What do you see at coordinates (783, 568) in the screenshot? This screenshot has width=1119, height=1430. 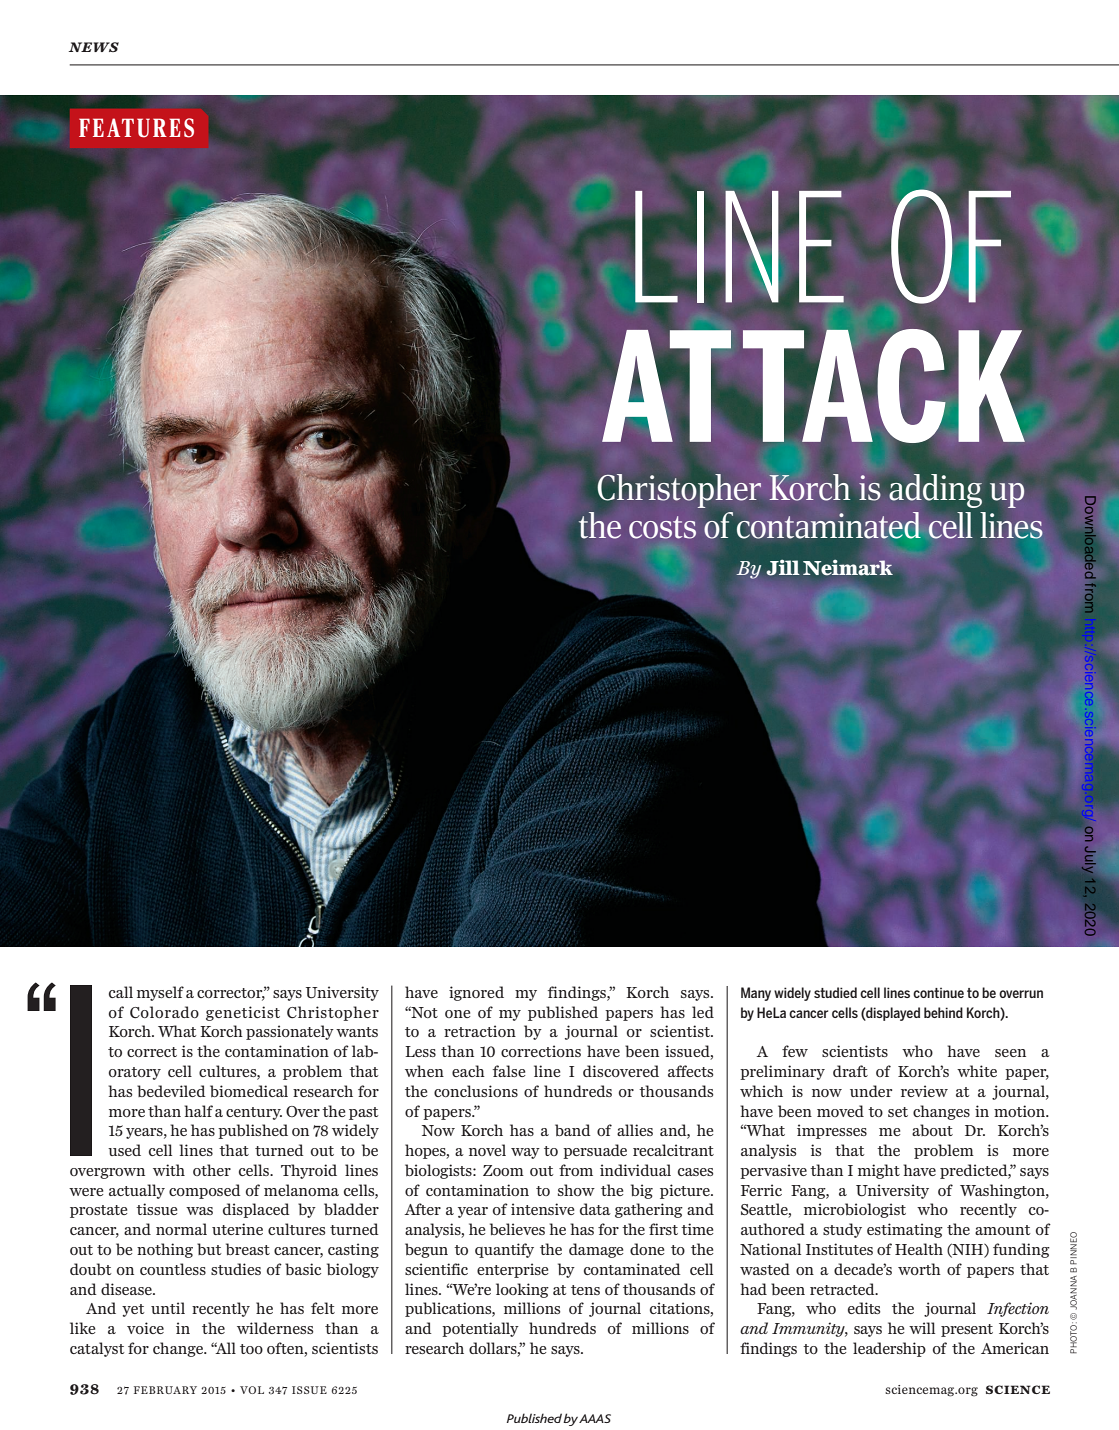 I see `Jill` at bounding box center [783, 568].
